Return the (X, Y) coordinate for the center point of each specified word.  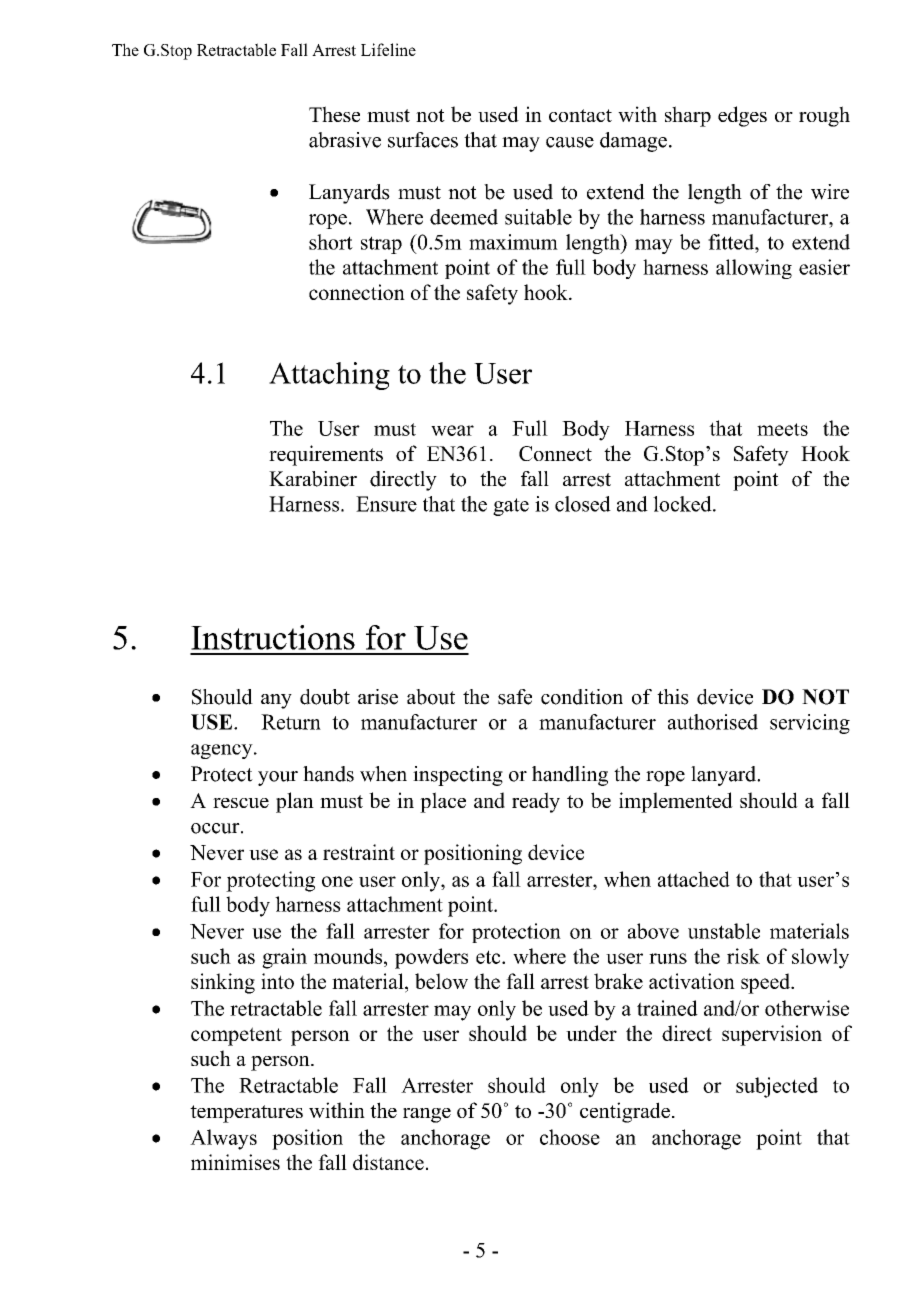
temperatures (246, 1114)
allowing (754, 269)
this (673, 697)
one (337, 881)
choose (570, 1137)
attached (694, 879)
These (334, 114)
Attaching (329, 376)
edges (742, 116)
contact (580, 115)
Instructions (273, 637)
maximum (513, 242)
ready (536, 802)
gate (511, 507)
